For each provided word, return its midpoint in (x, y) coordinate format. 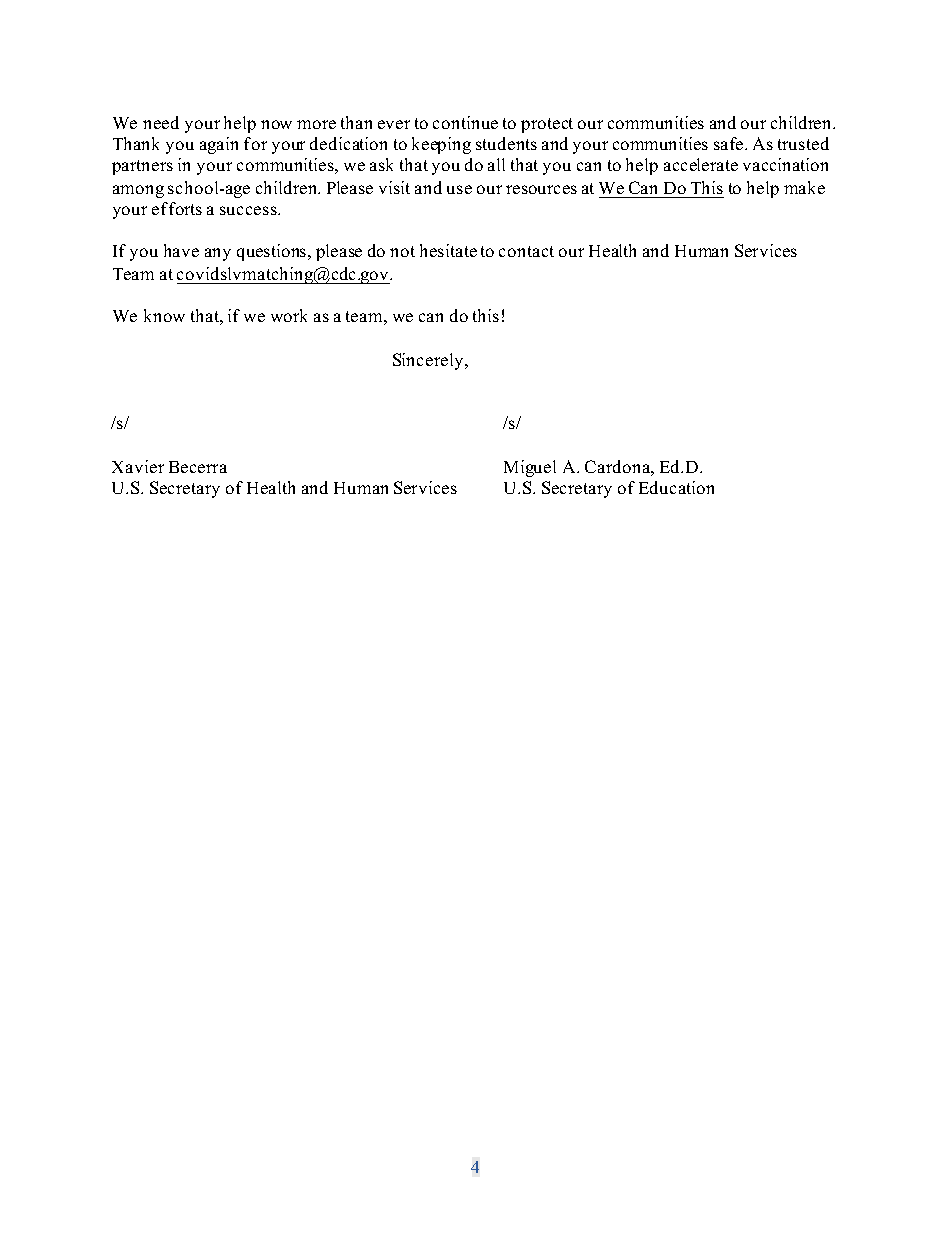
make (804, 187)
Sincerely (429, 361)
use (459, 189)
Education (676, 487)
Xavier (138, 466)
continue (465, 122)
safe (730, 143)
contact (526, 251)
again (219, 145)
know (164, 315)
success (249, 210)
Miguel (530, 468)
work (289, 315)
